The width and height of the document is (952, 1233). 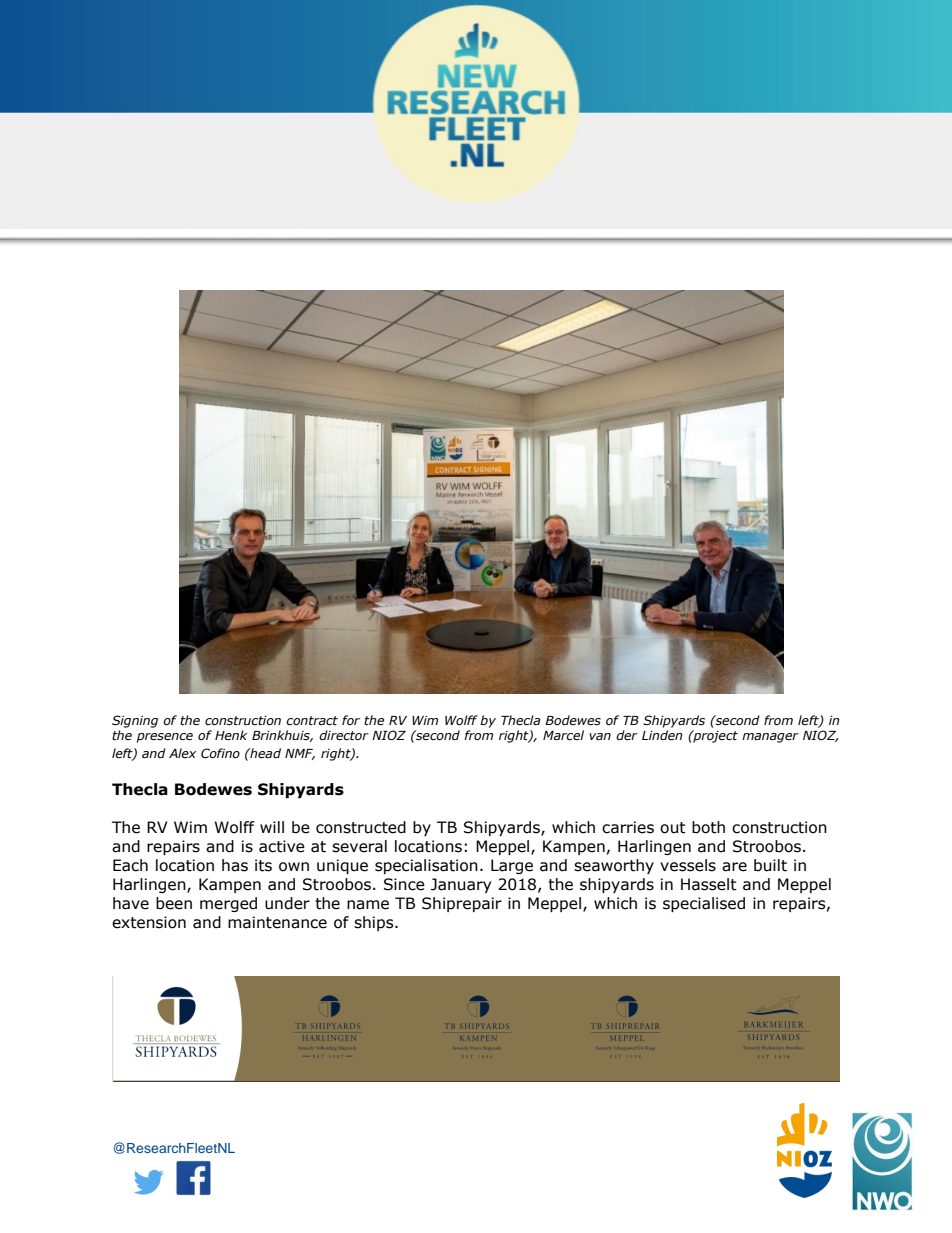 What do you see at coordinates (282, 846) in the document?
I see `active` at bounding box center [282, 846].
